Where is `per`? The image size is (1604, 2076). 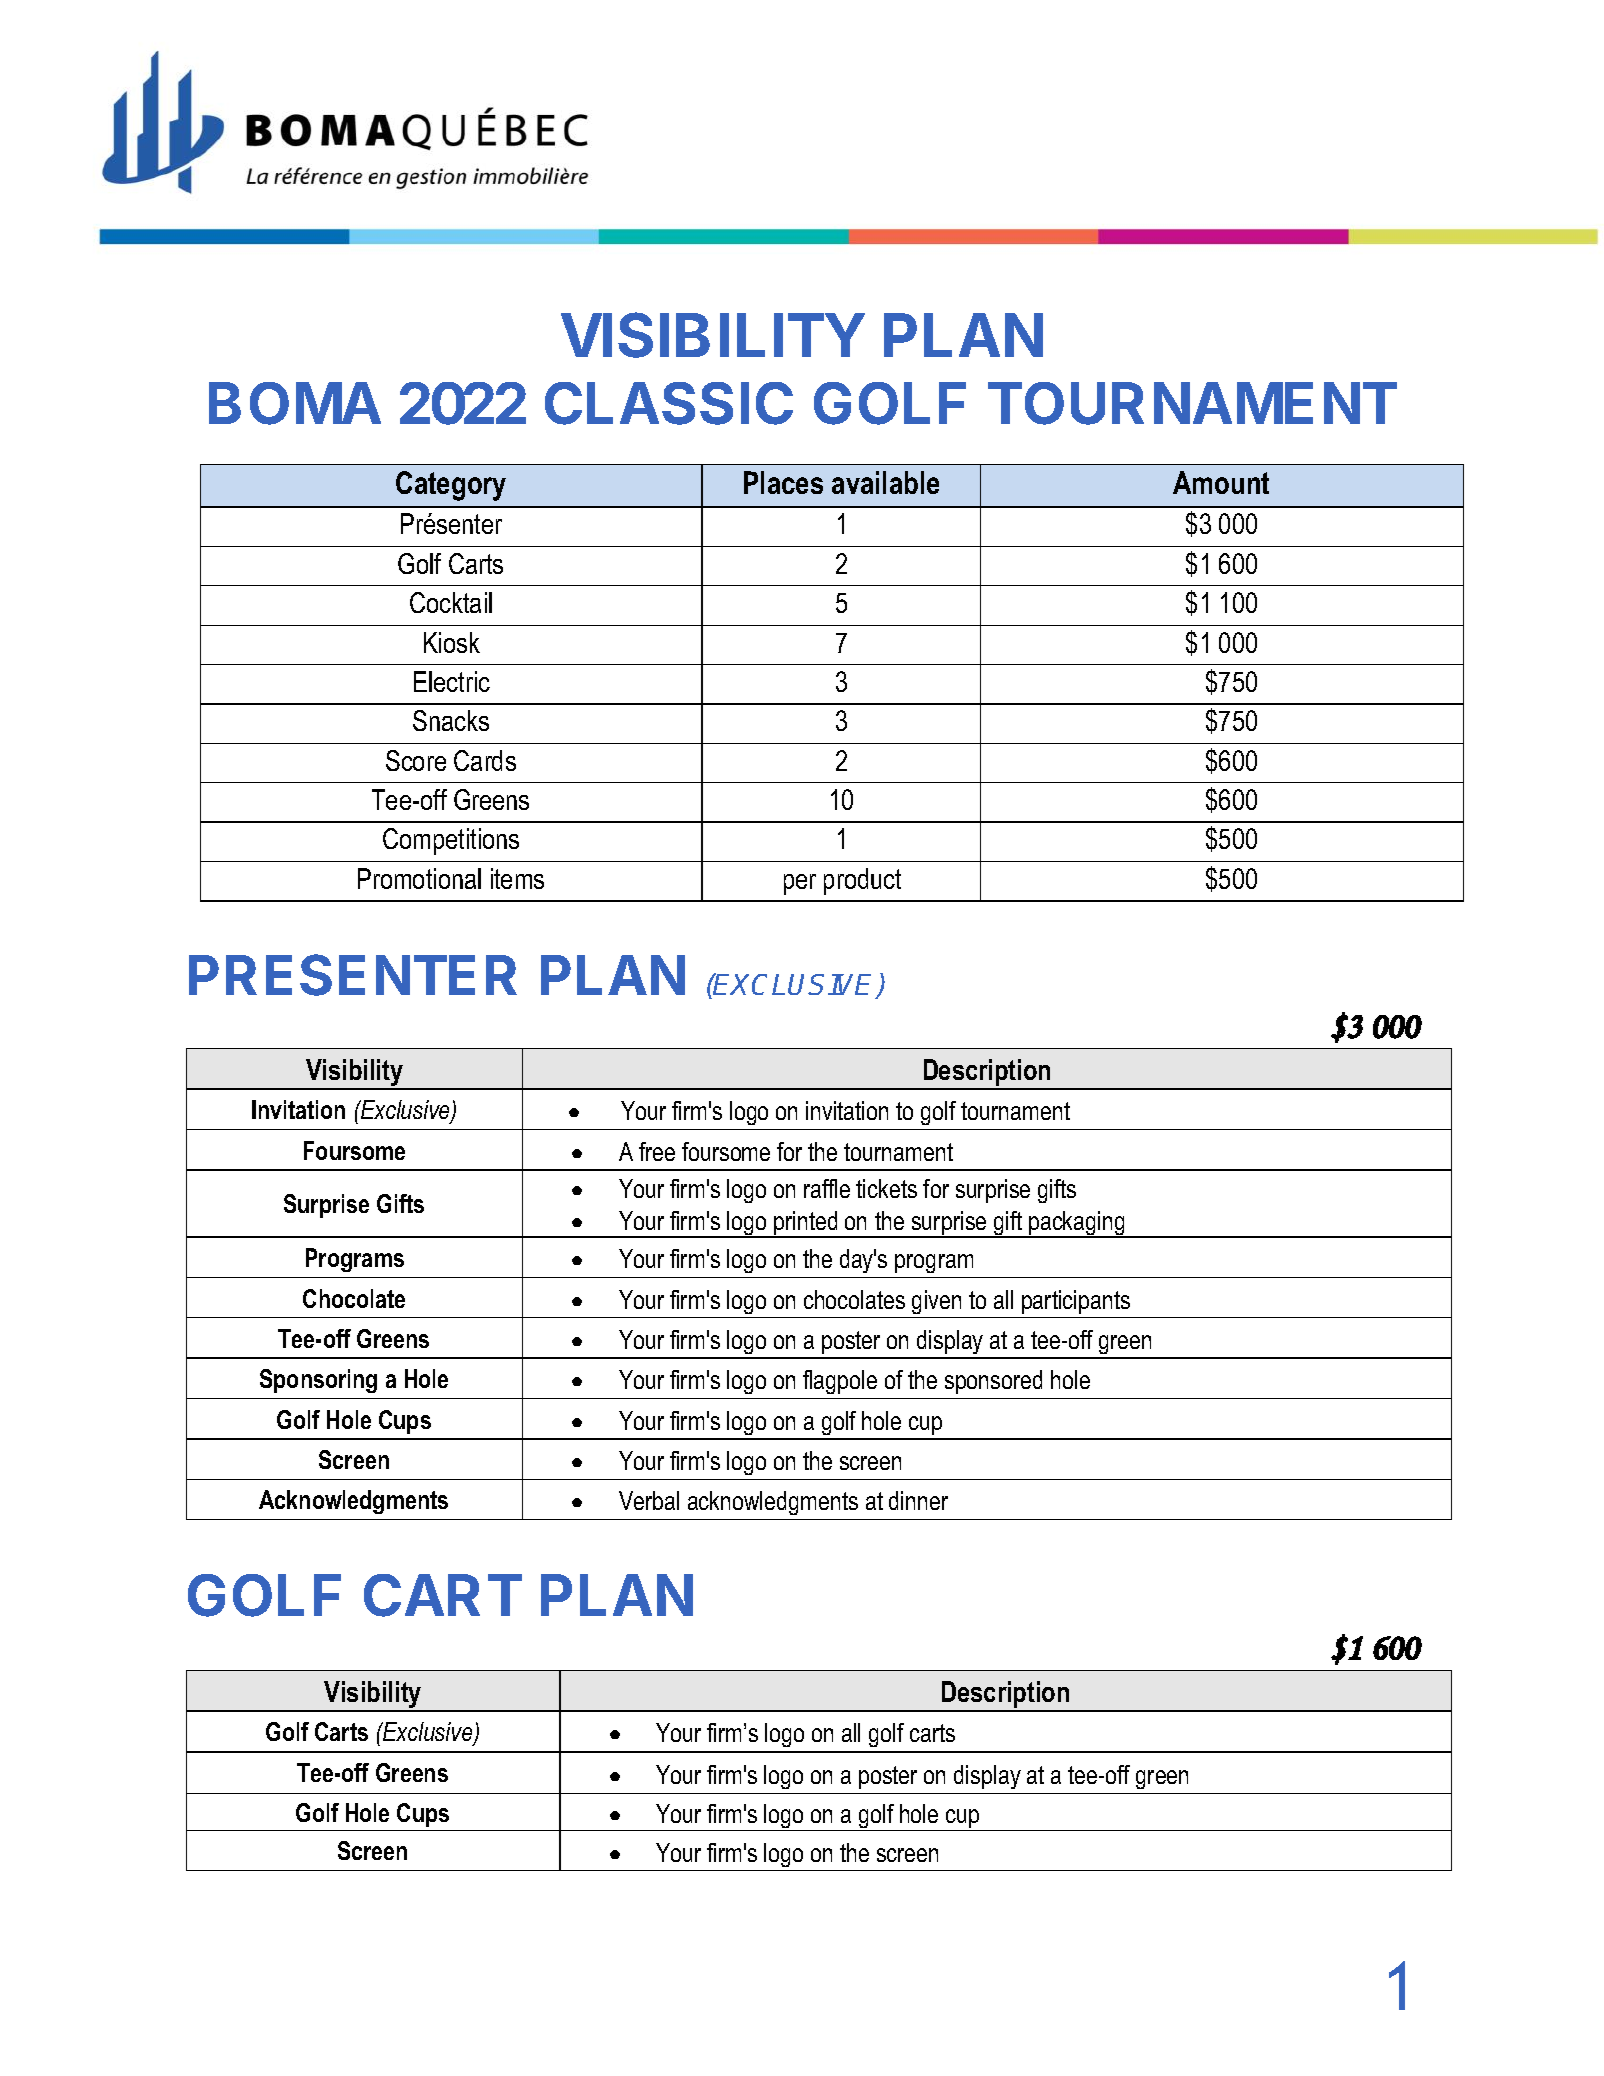
per is located at coordinates (800, 884).
